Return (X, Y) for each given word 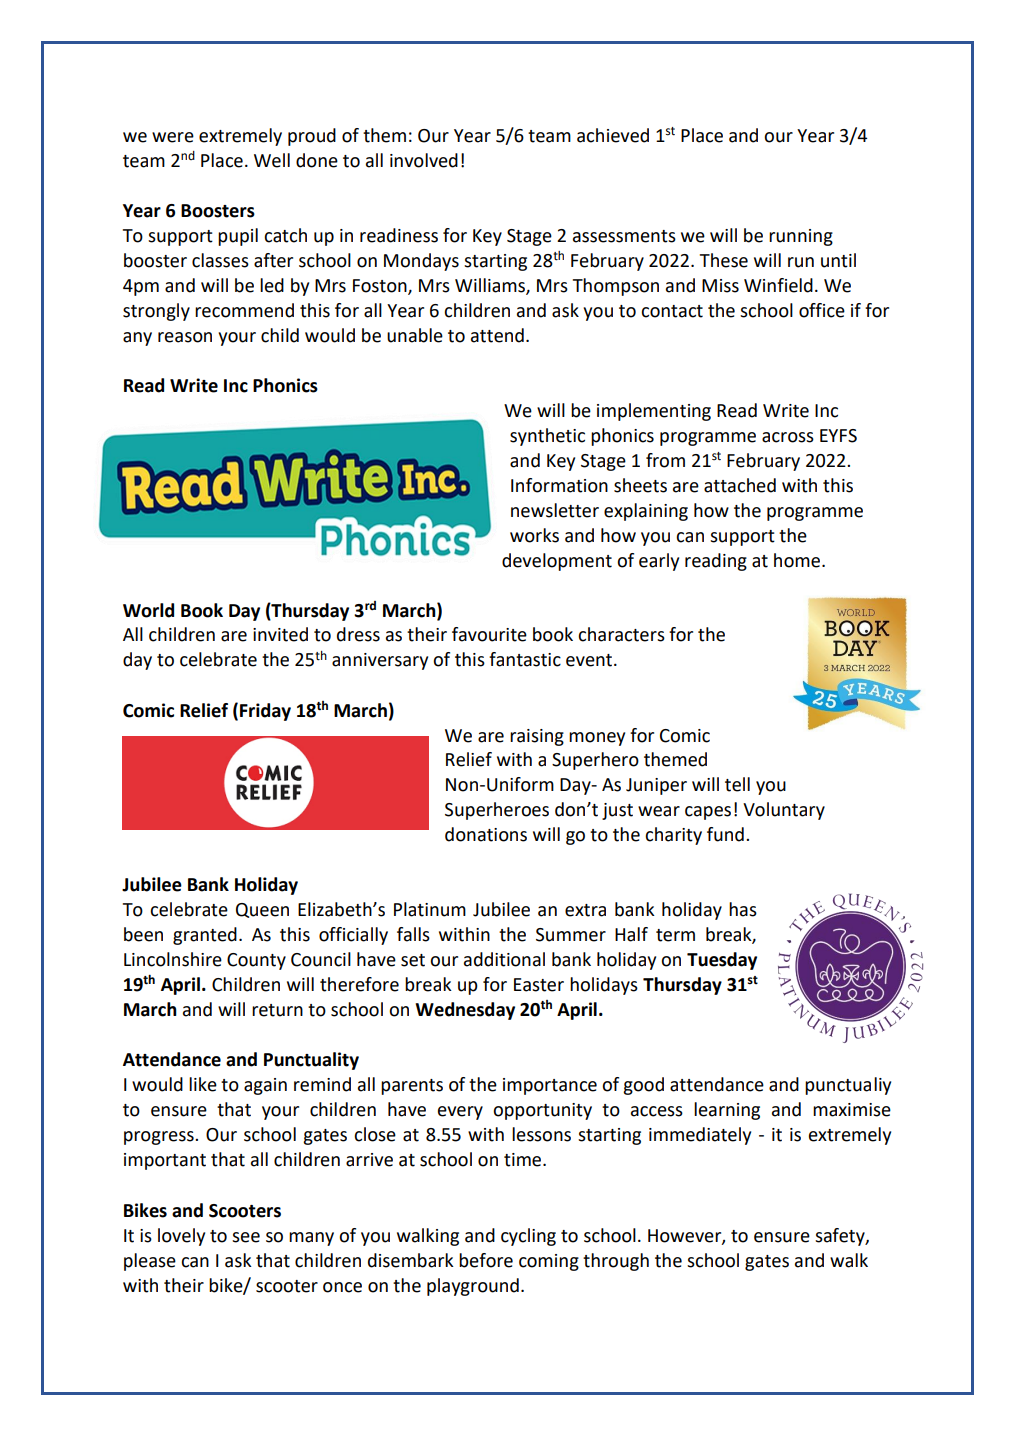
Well (272, 160)
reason (185, 337)
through (616, 1262)
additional (504, 959)
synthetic (547, 437)
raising (537, 737)
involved (424, 160)
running (801, 237)
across (788, 437)
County (256, 961)
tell (737, 784)
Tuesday (722, 961)
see (246, 1237)
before (486, 1260)
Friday (265, 712)
